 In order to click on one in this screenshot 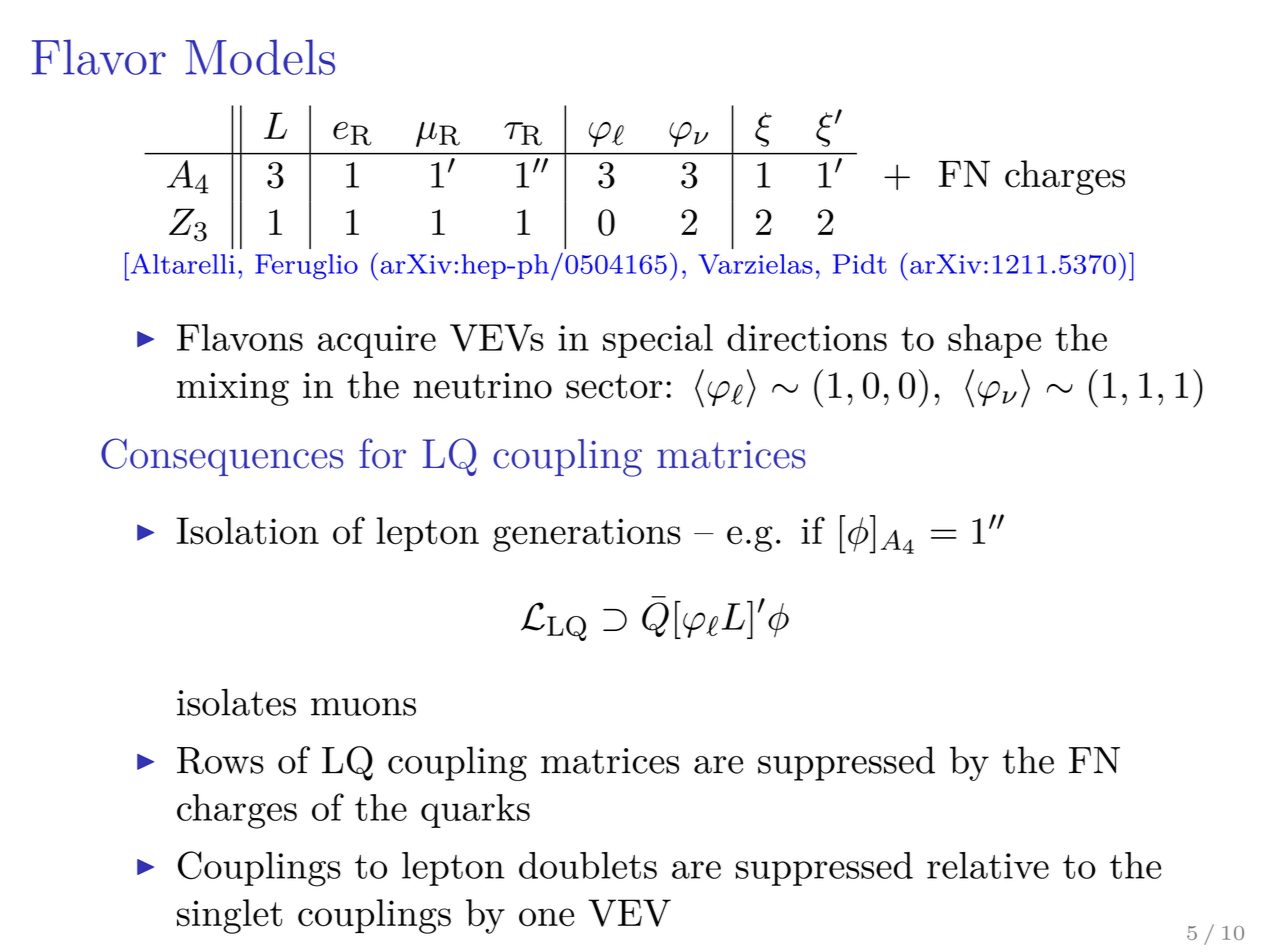, I will do `click(546, 917)`.
